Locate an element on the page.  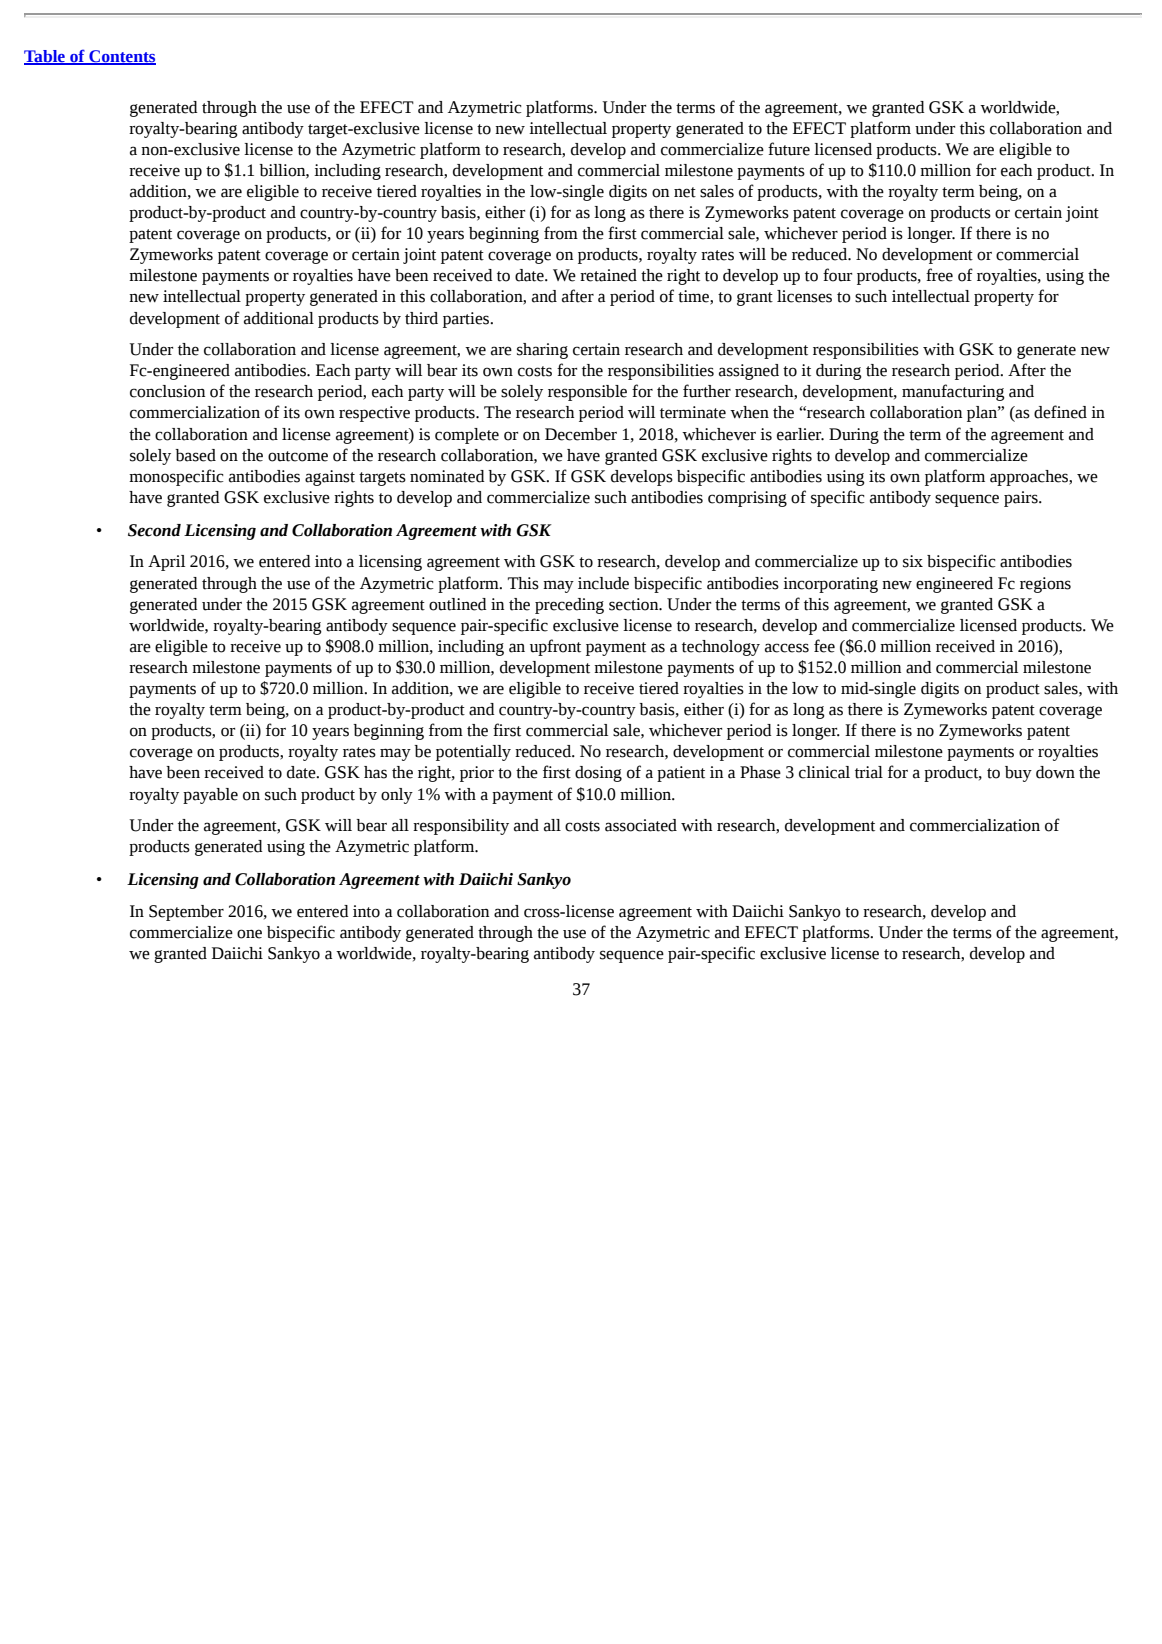
net is located at coordinates (685, 192).
